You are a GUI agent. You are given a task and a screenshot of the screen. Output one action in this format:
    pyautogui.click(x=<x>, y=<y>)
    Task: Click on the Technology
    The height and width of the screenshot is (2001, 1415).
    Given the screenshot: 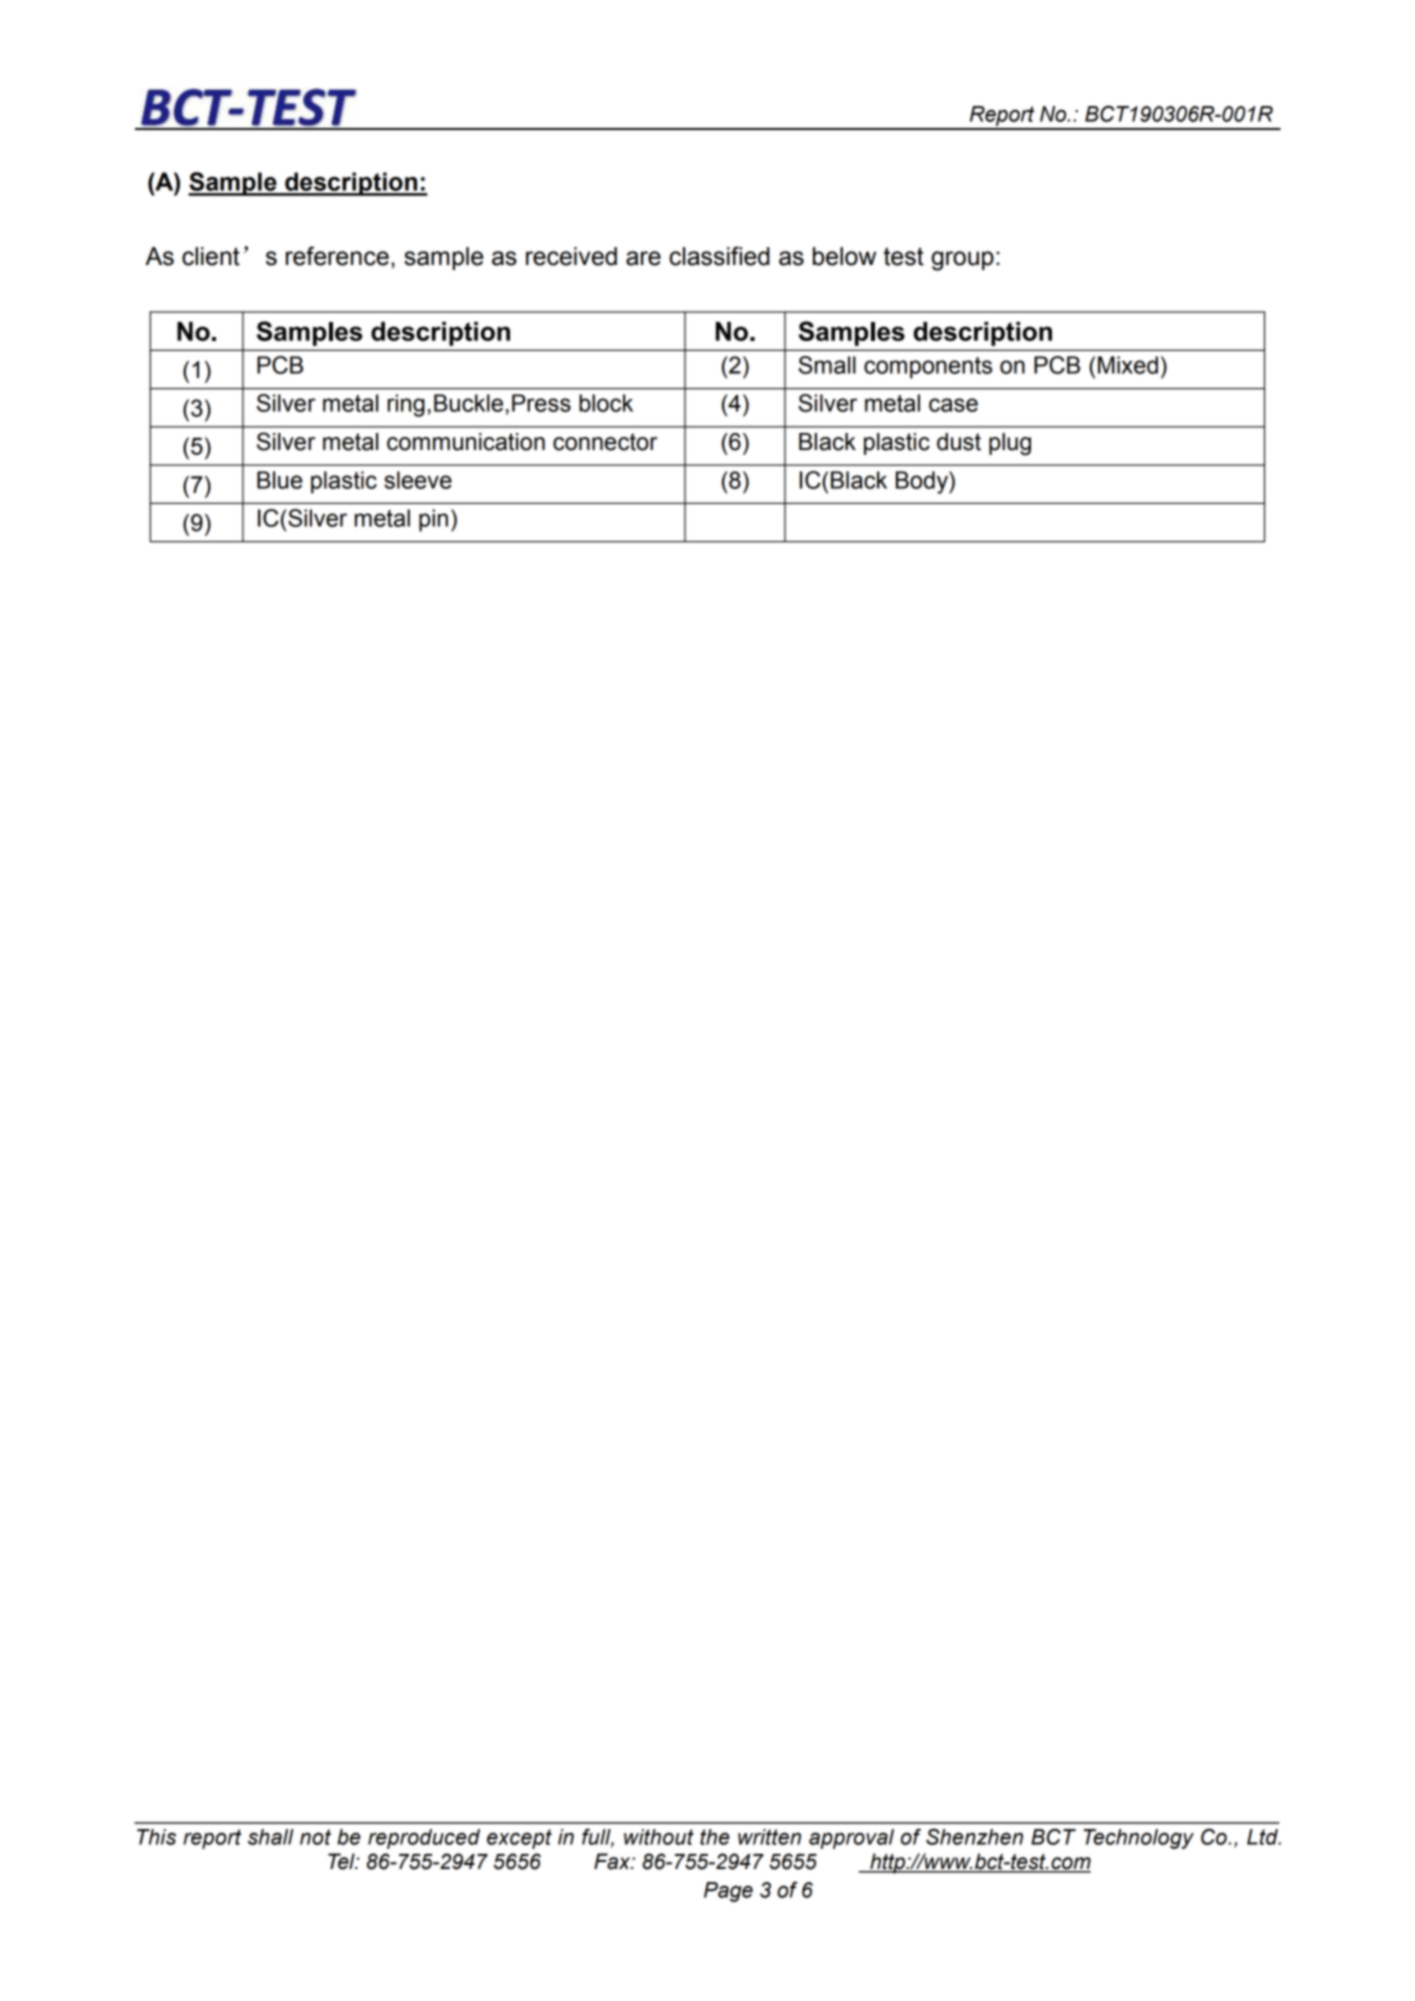 What is the action you would take?
    pyautogui.click(x=1138, y=1839)
